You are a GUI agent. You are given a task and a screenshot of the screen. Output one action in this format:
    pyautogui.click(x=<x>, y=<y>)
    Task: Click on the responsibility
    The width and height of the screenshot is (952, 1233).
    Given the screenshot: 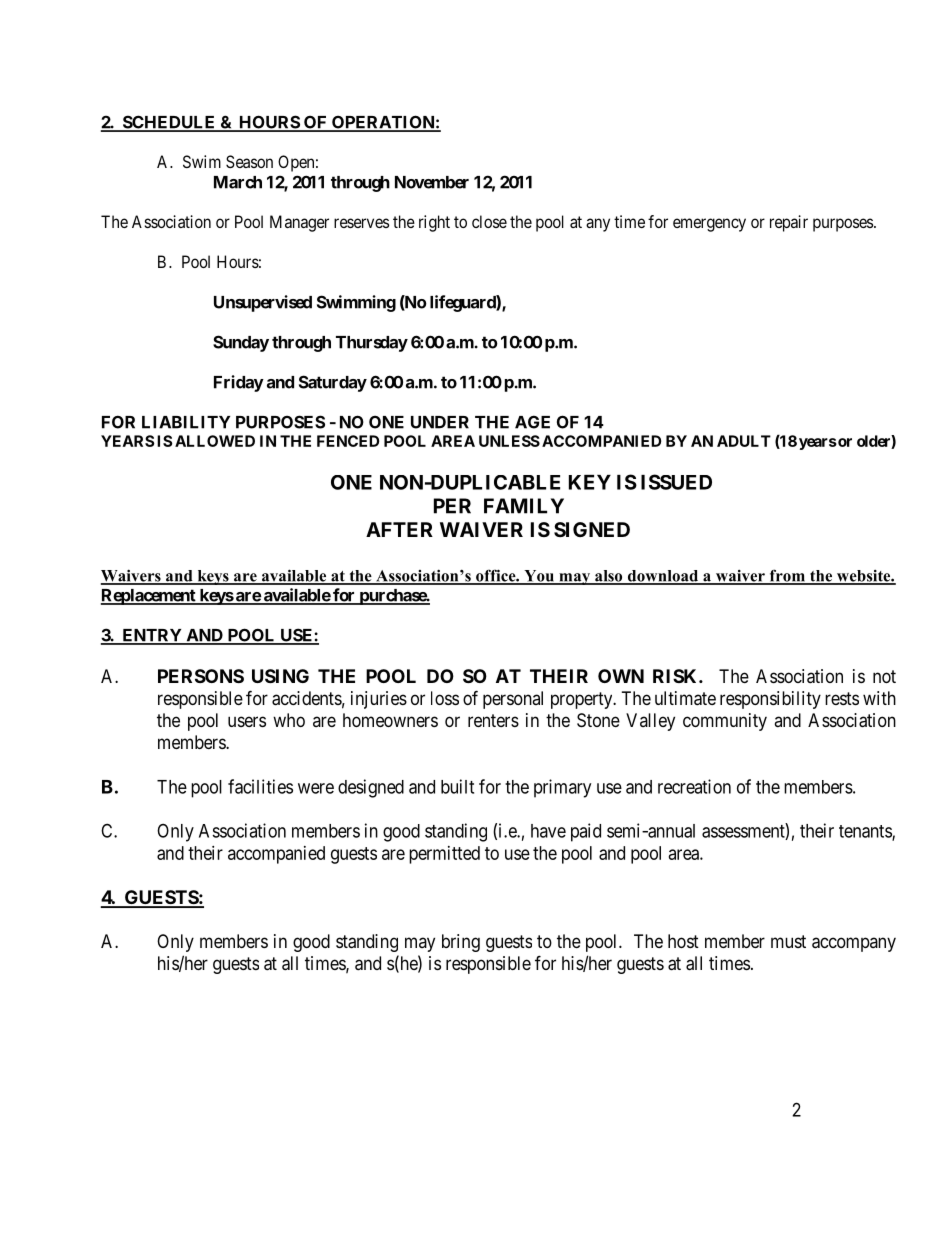 What is the action you would take?
    pyautogui.click(x=770, y=700)
